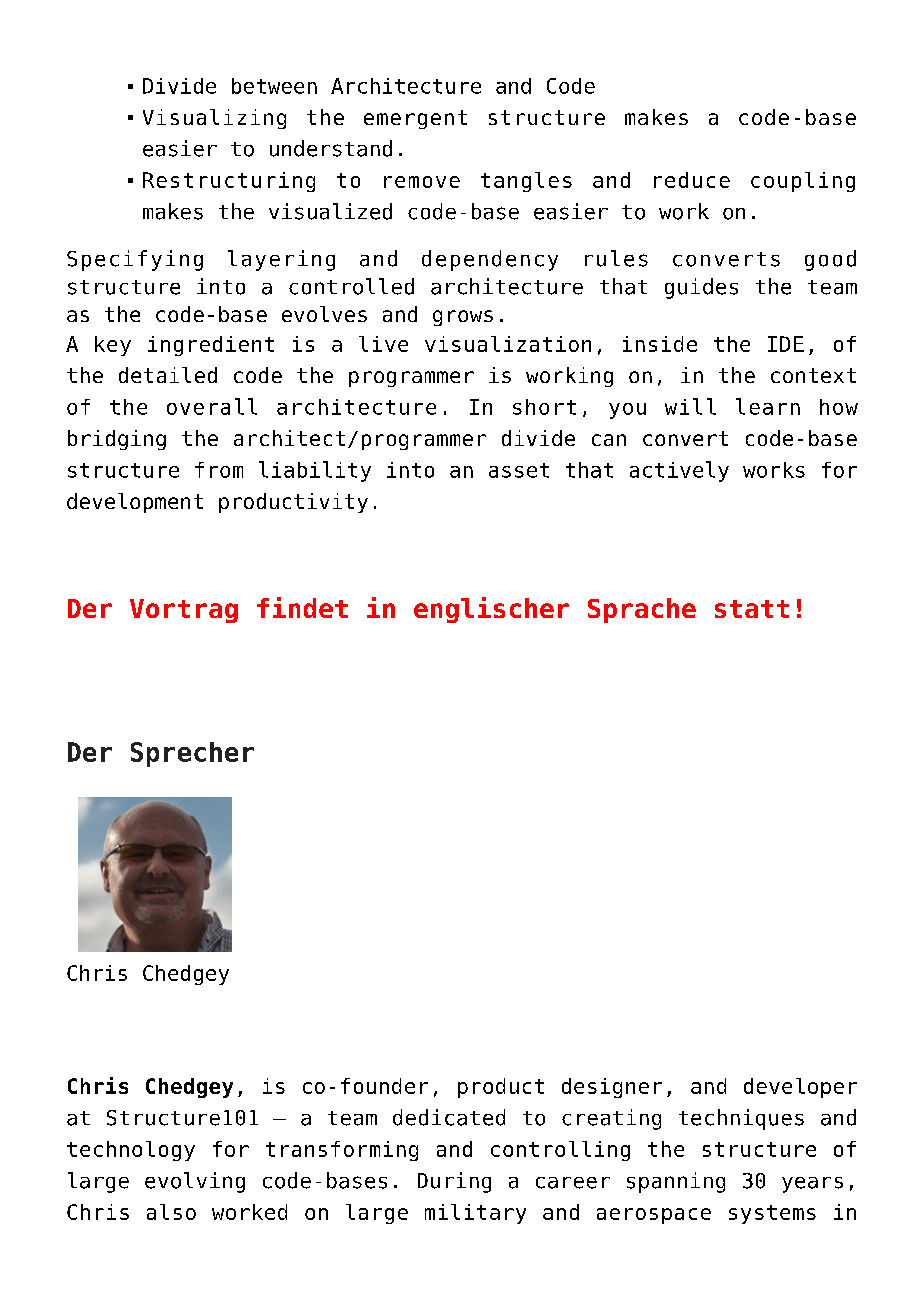 The height and width of the screenshot is (1308, 924). Describe the element at coordinates (195, 1182) in the screenshot. I see `evolving` at that location.
